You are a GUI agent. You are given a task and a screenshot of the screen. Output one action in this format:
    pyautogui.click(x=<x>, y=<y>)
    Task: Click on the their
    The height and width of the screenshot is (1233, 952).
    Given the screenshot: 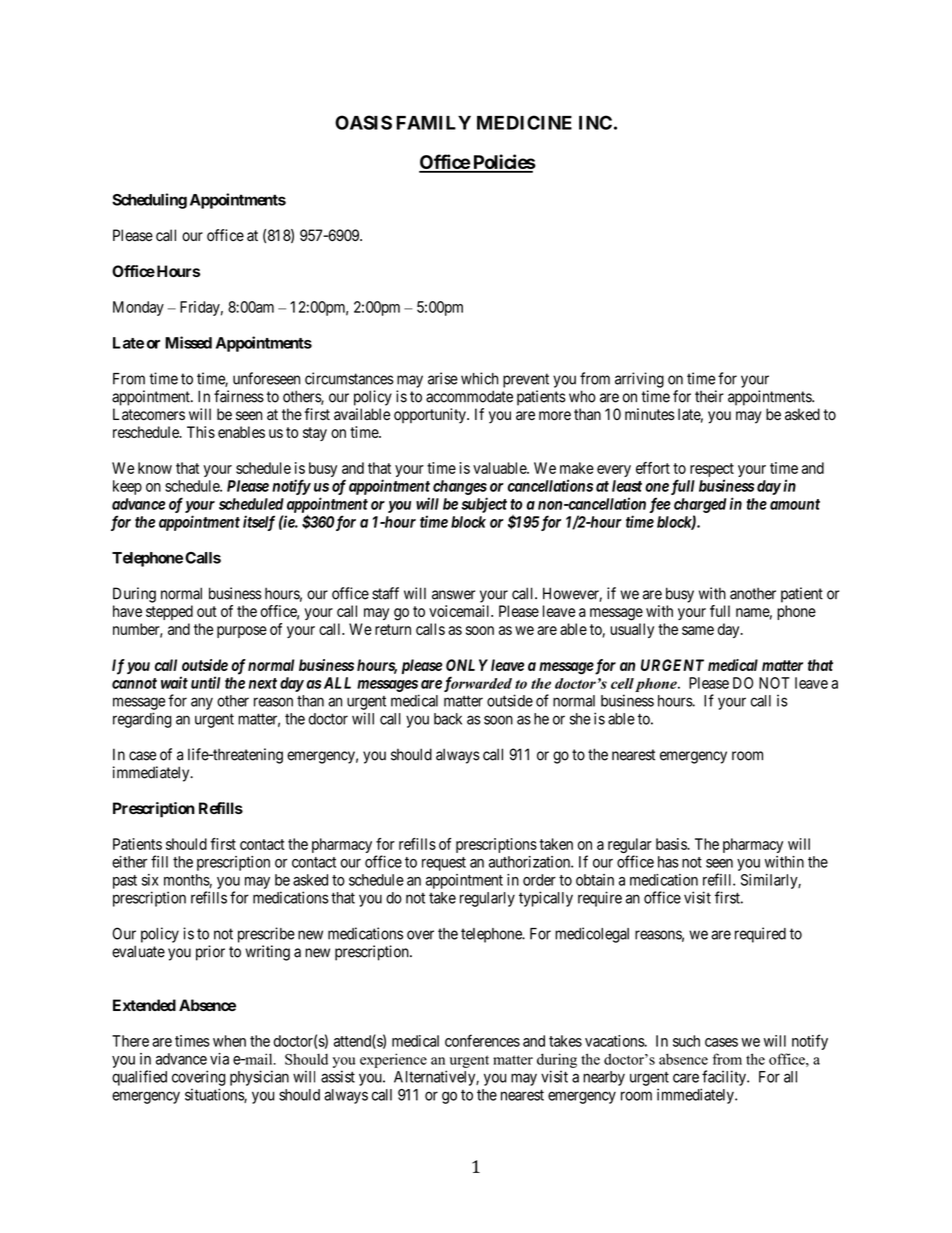 What is the action you would take?
    pyautogui.click(x=709, y=396)
